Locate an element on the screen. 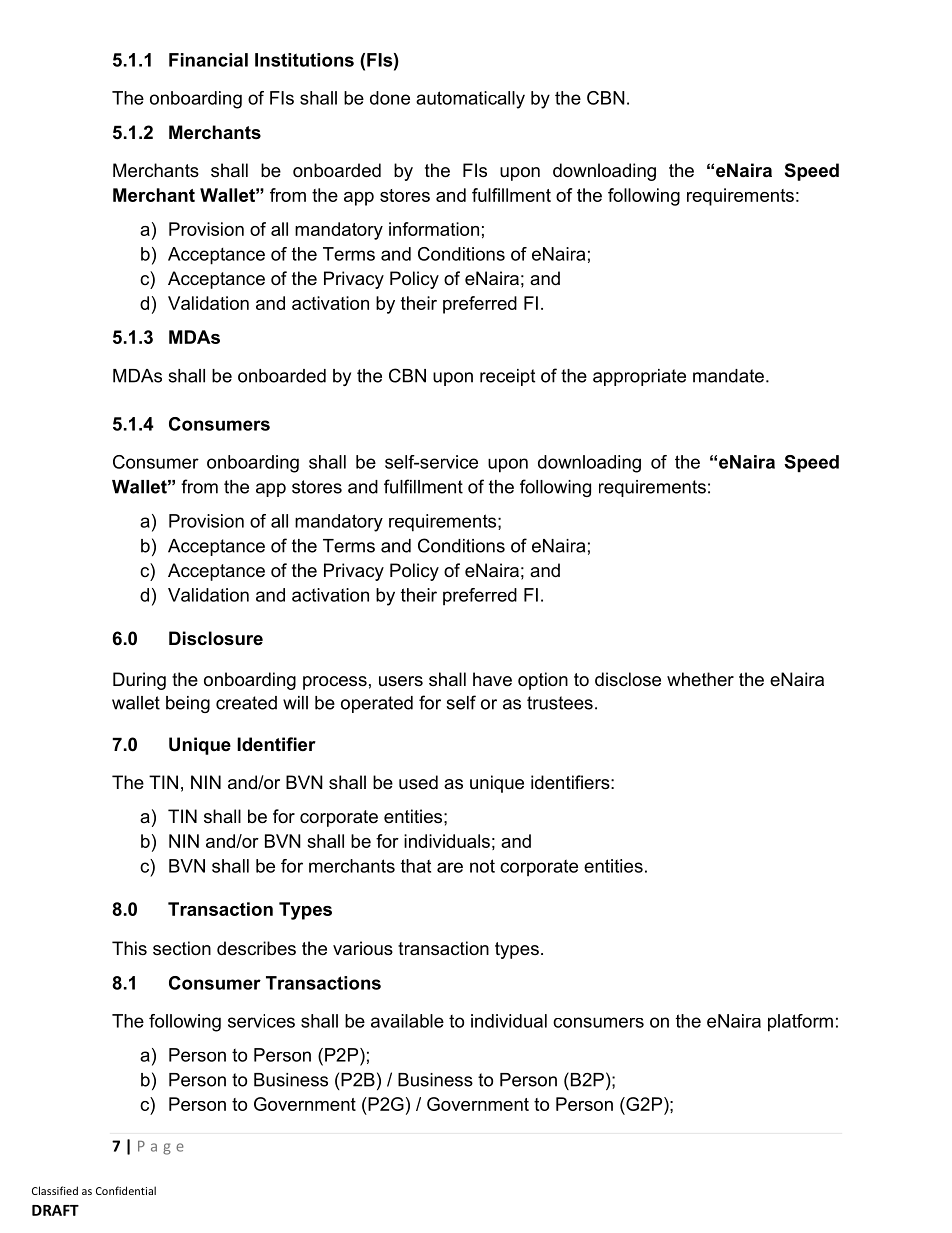  users is located at coordinates (401, 681).
